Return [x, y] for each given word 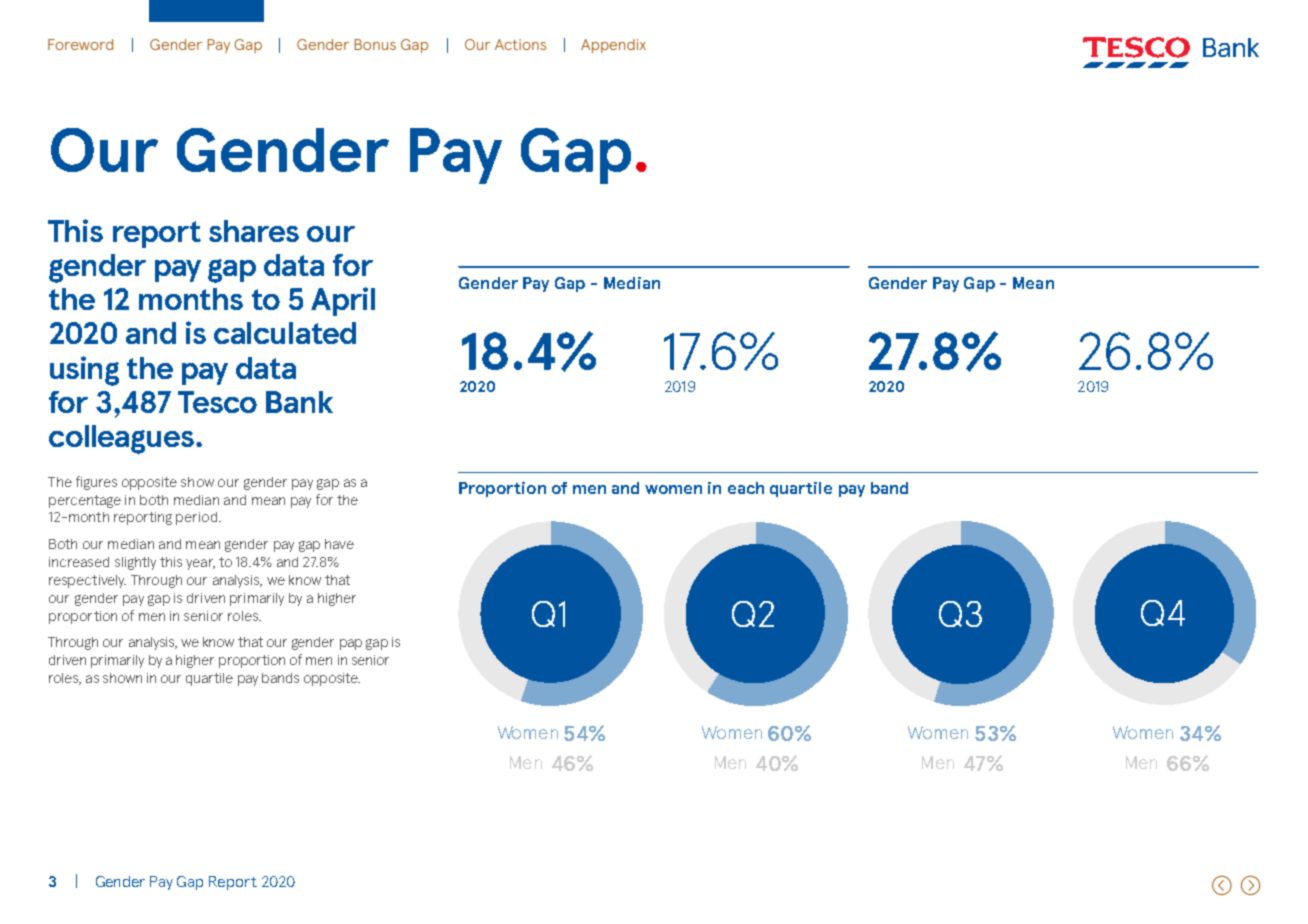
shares [254, 231]
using [84, 371]
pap [351, 644]
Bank [299, 402]
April [343, 301]
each [746, 488]
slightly [135, 563]
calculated [285, 333]
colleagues [121, 439]
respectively [87, 581]
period [198, 518]
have [339, 544]
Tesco [217, 402]
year [200, 564]
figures [96, 483]
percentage [85, 501]
